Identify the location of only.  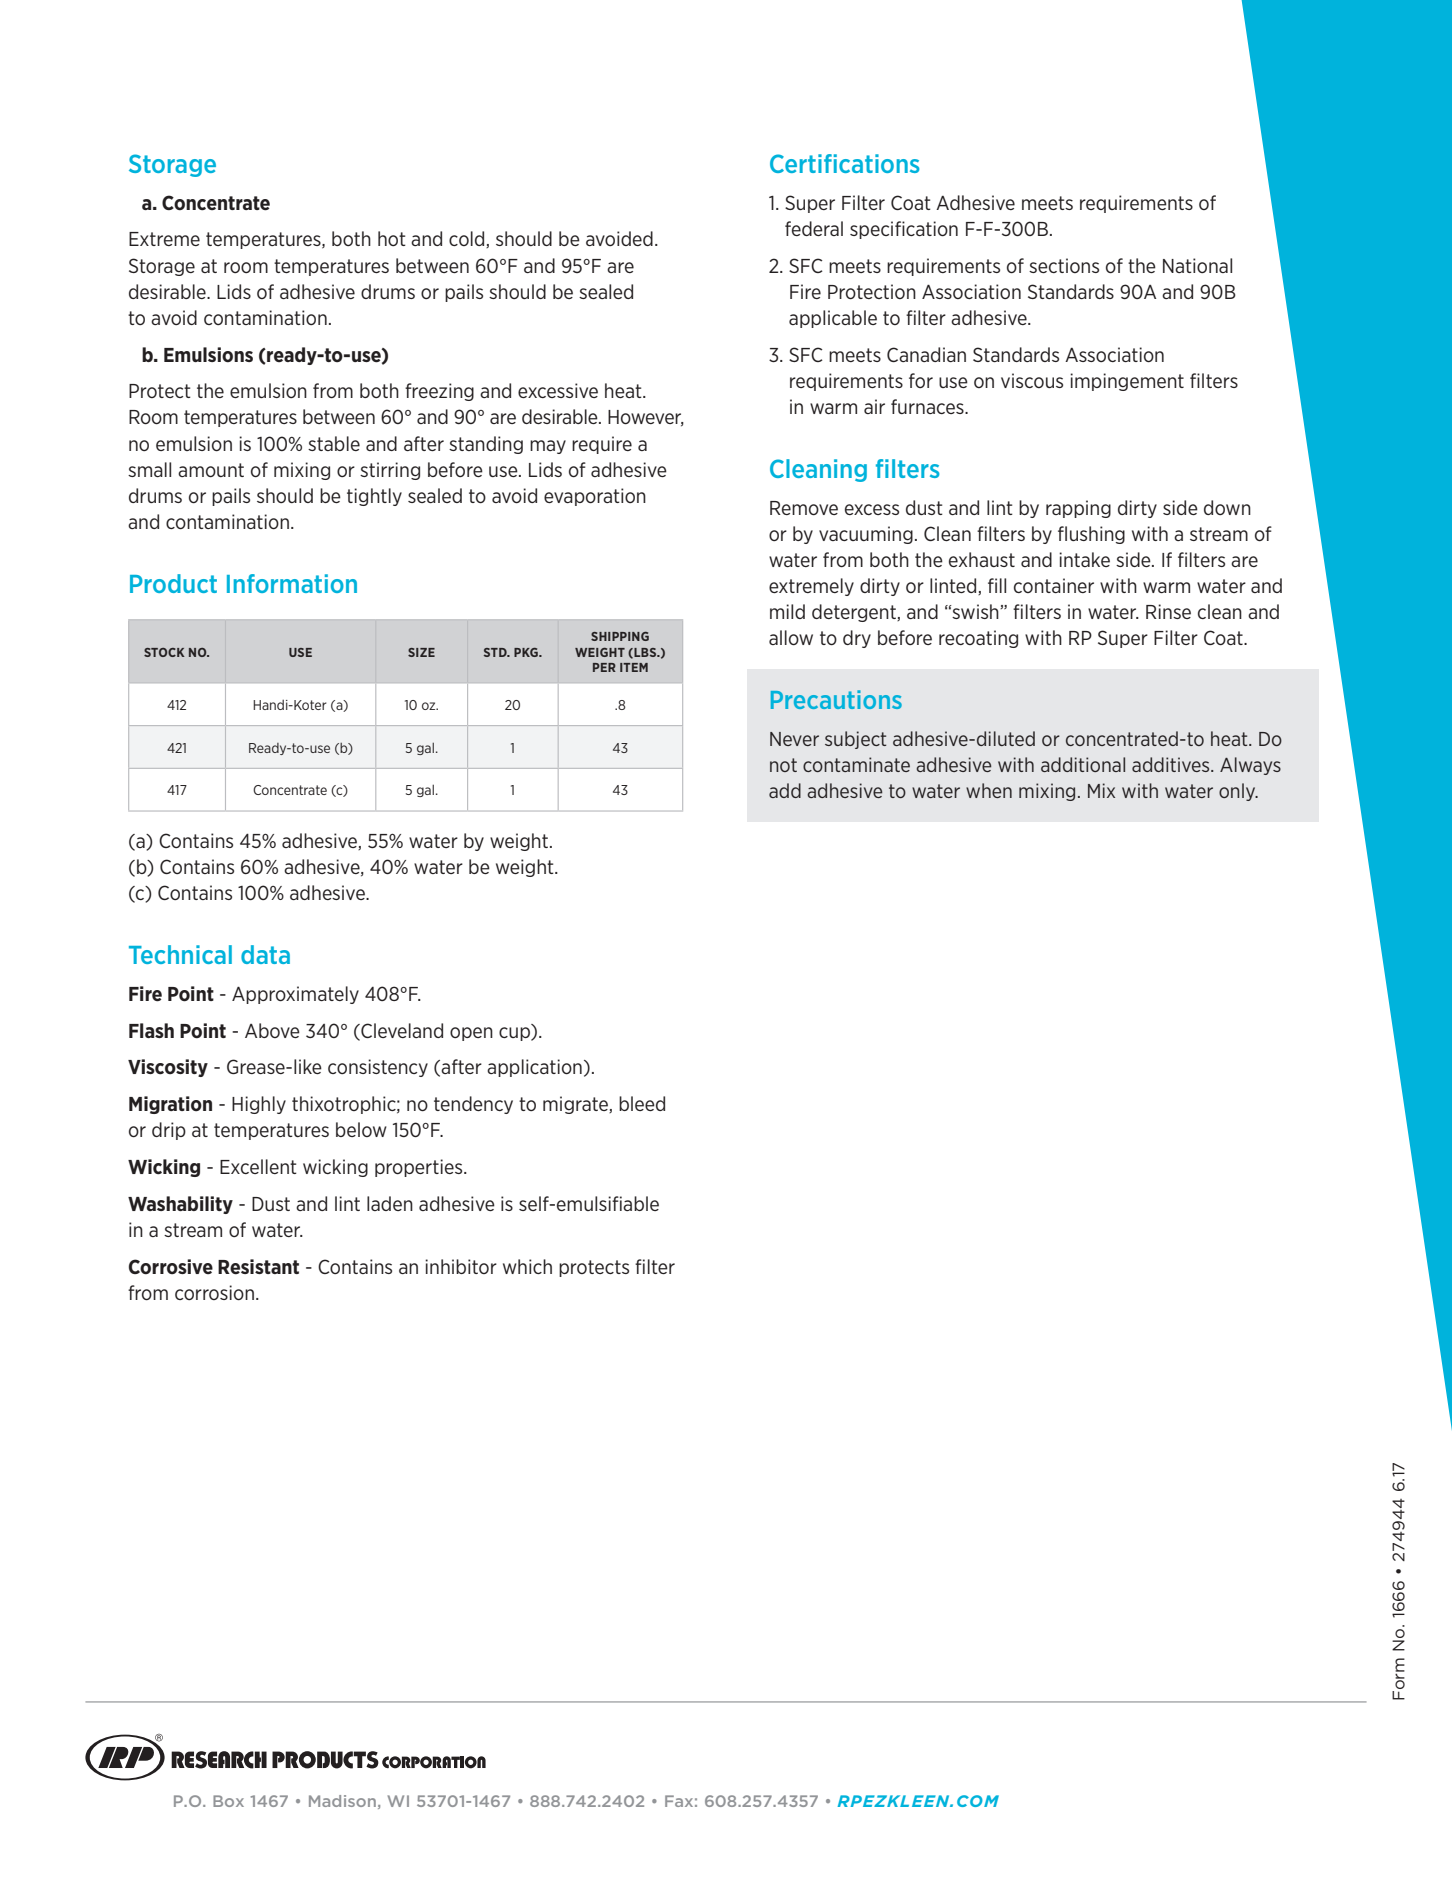
(1238, 792).
